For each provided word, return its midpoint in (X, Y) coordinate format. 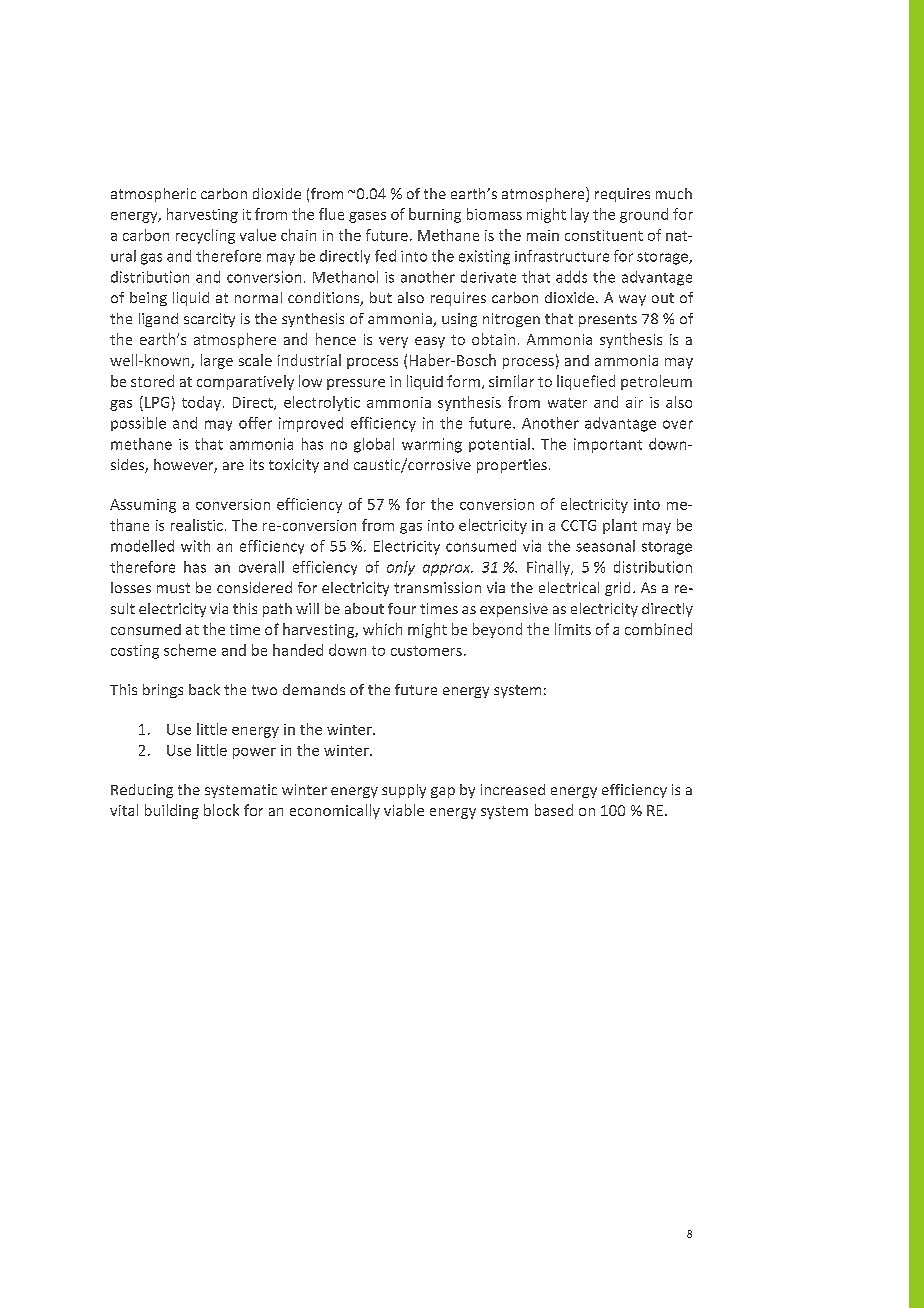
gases (367, 217)
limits (573, 629)
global (374, 445)
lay (580, 215)
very (393, 342)
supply (404, 791)
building (172, 811)
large (217, 361)
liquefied (586, 382)
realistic (197, 525)
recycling (205, 236)
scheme (190, 650)
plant (620, 526)
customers (426, 651)
